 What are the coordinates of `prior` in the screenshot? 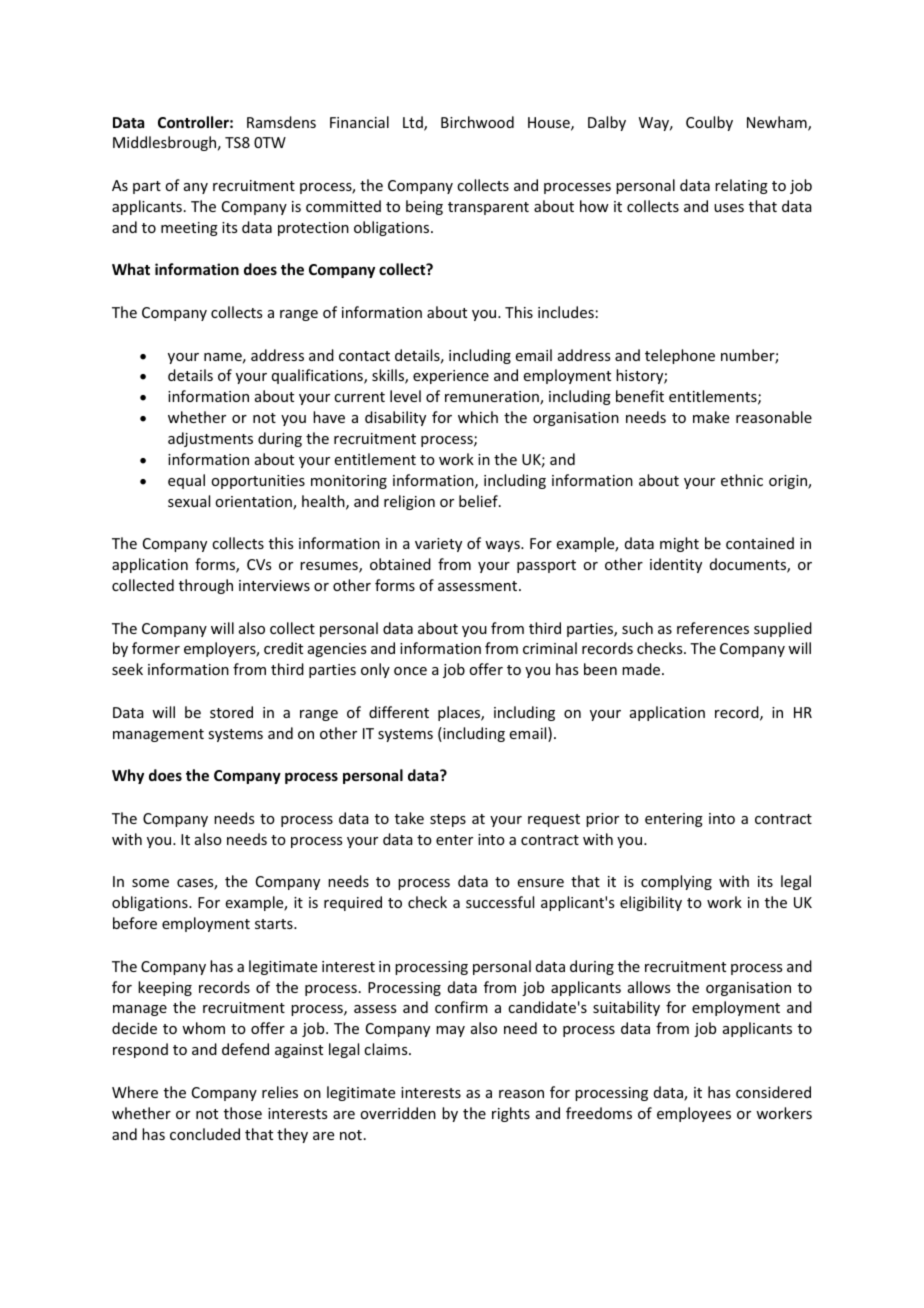 It's located at (602, 820).
